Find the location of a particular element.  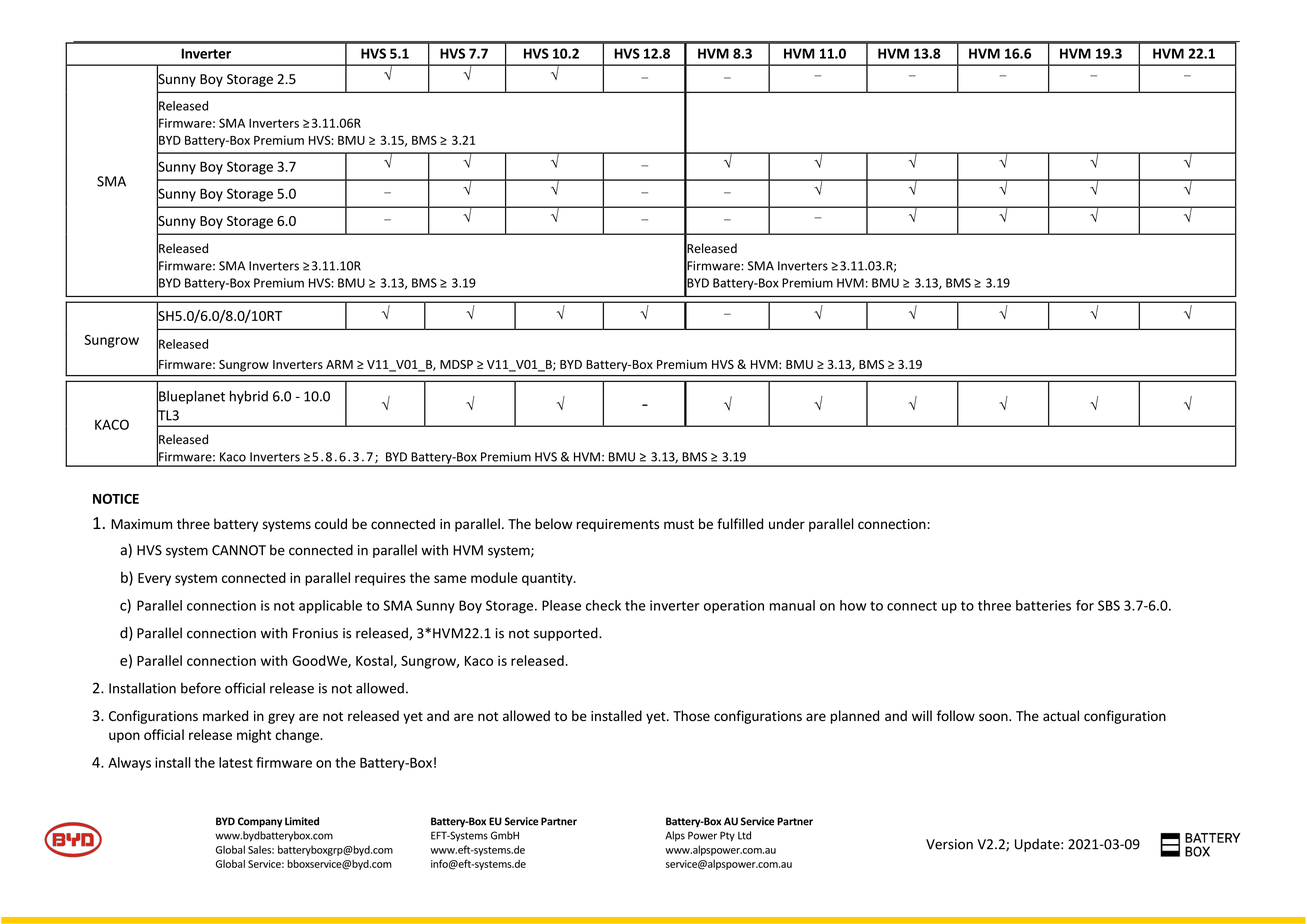

ARM is located at coordinates (339, 364).
